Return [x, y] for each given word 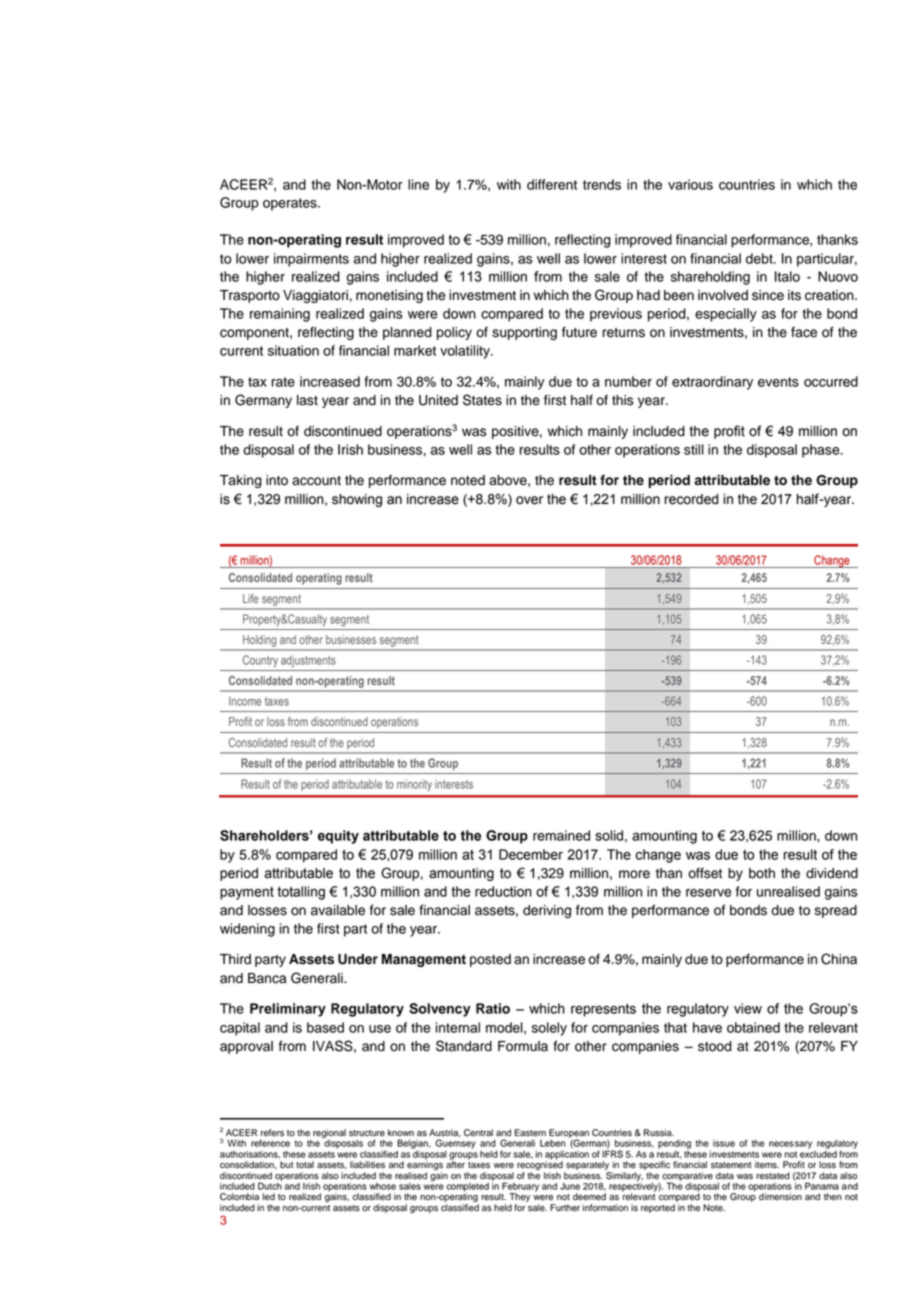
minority [414, 785]
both [762, 873]
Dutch [270, 1185]
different [552, 184]
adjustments [308, 661]
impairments [311, 260]
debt [760, 258]
